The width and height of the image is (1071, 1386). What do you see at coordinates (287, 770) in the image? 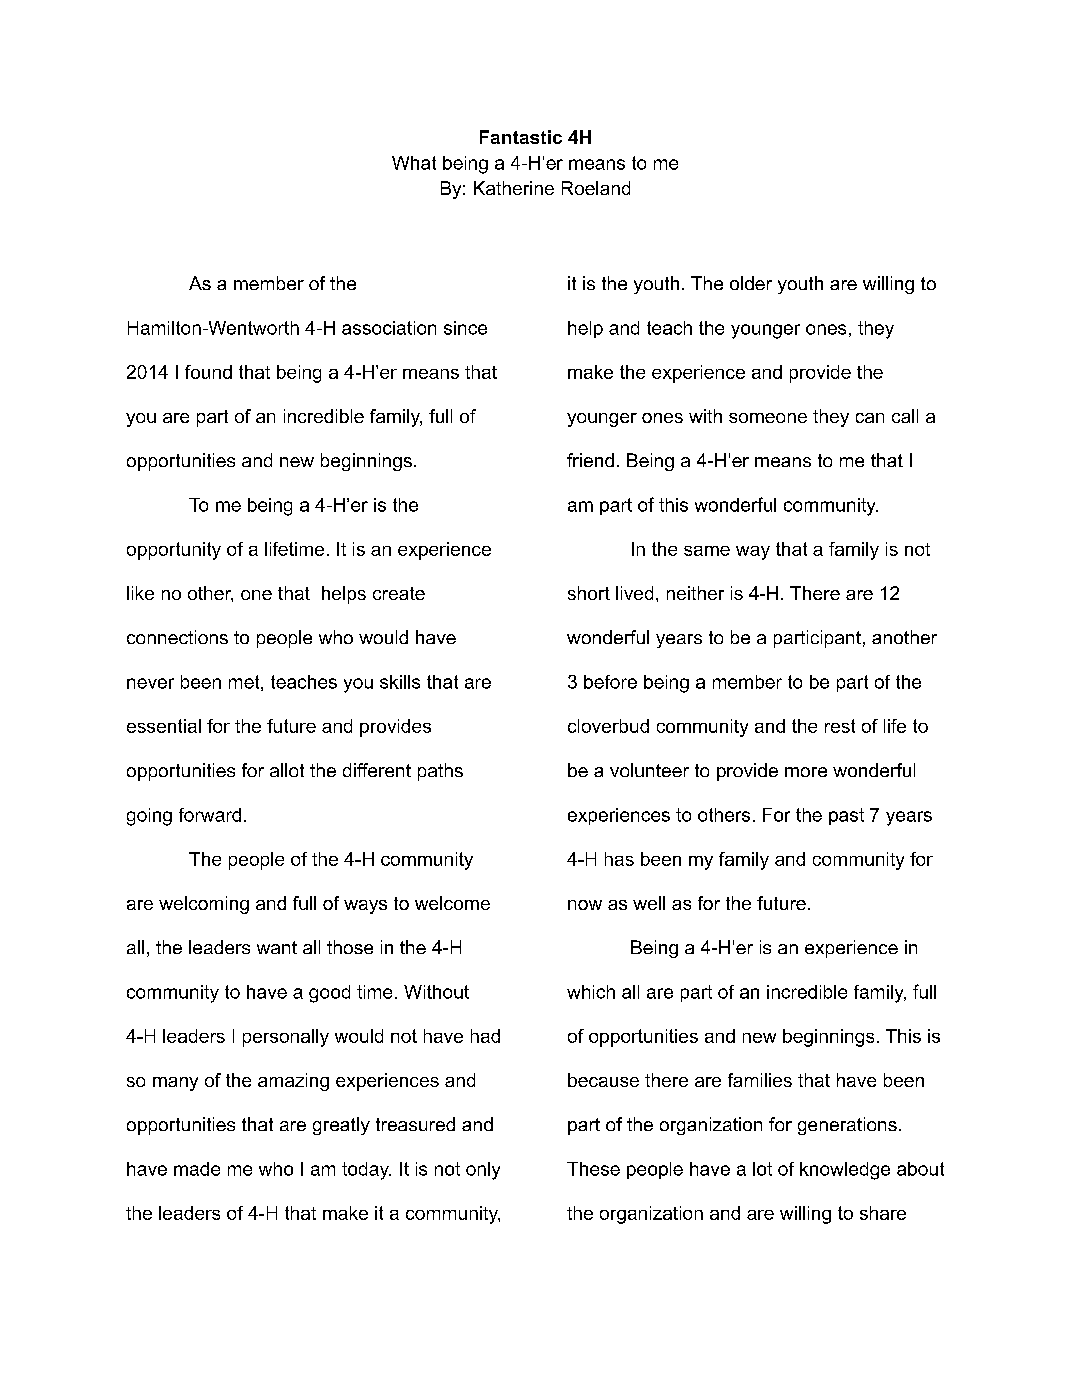
I see `allot` at bounding box center [287, 770].
